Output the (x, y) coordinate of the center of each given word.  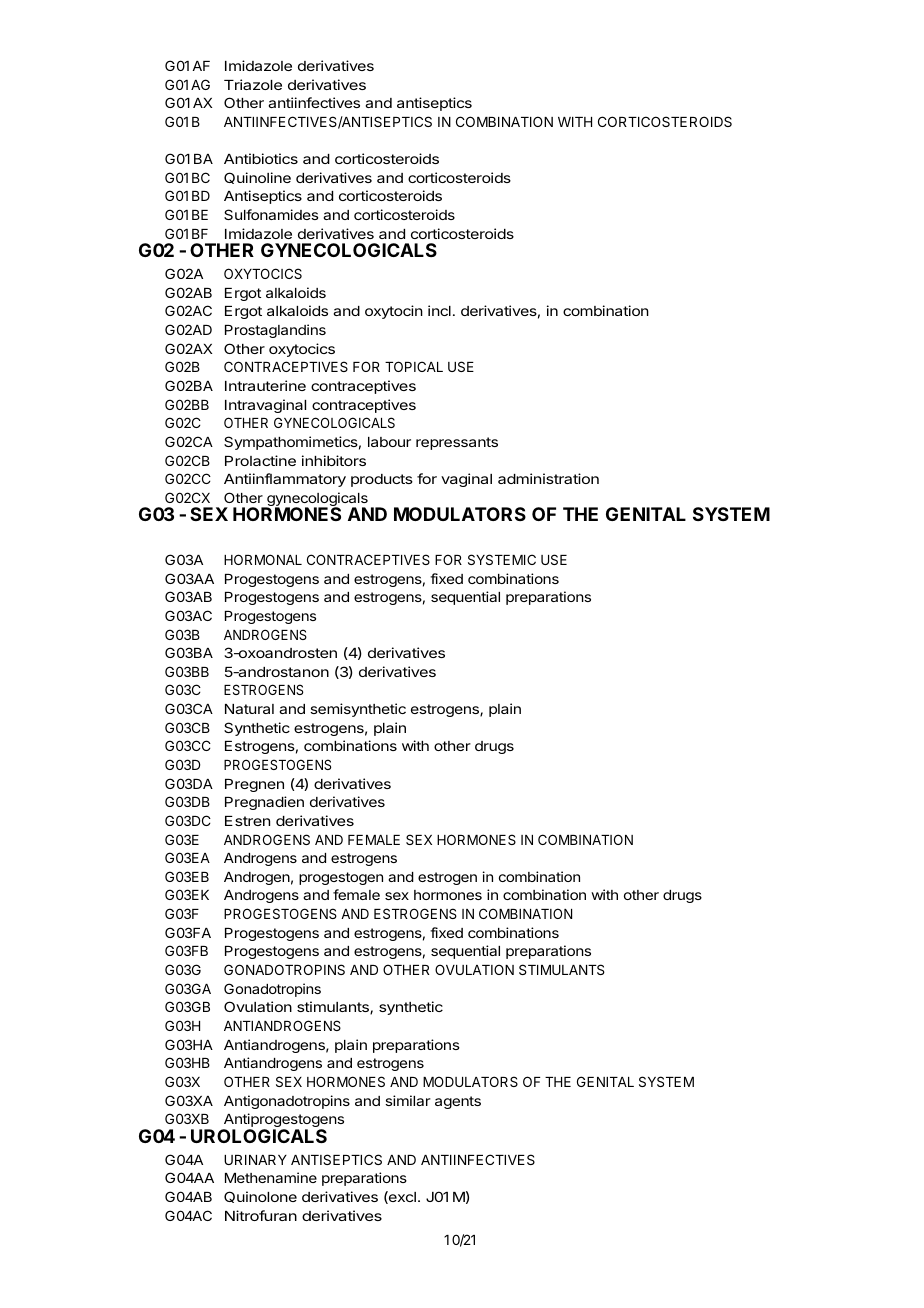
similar (408, 1100)
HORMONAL (263, 559)
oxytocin (394, 312)
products (382, 480)
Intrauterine (265, 385)
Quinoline (257, 178)
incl (439, 310)
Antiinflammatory (285, 480)
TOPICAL (414, 366)
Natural (249, 709)
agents (458, 1102)
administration (548, 478)
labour (389, 442)
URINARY (255, 1160)
